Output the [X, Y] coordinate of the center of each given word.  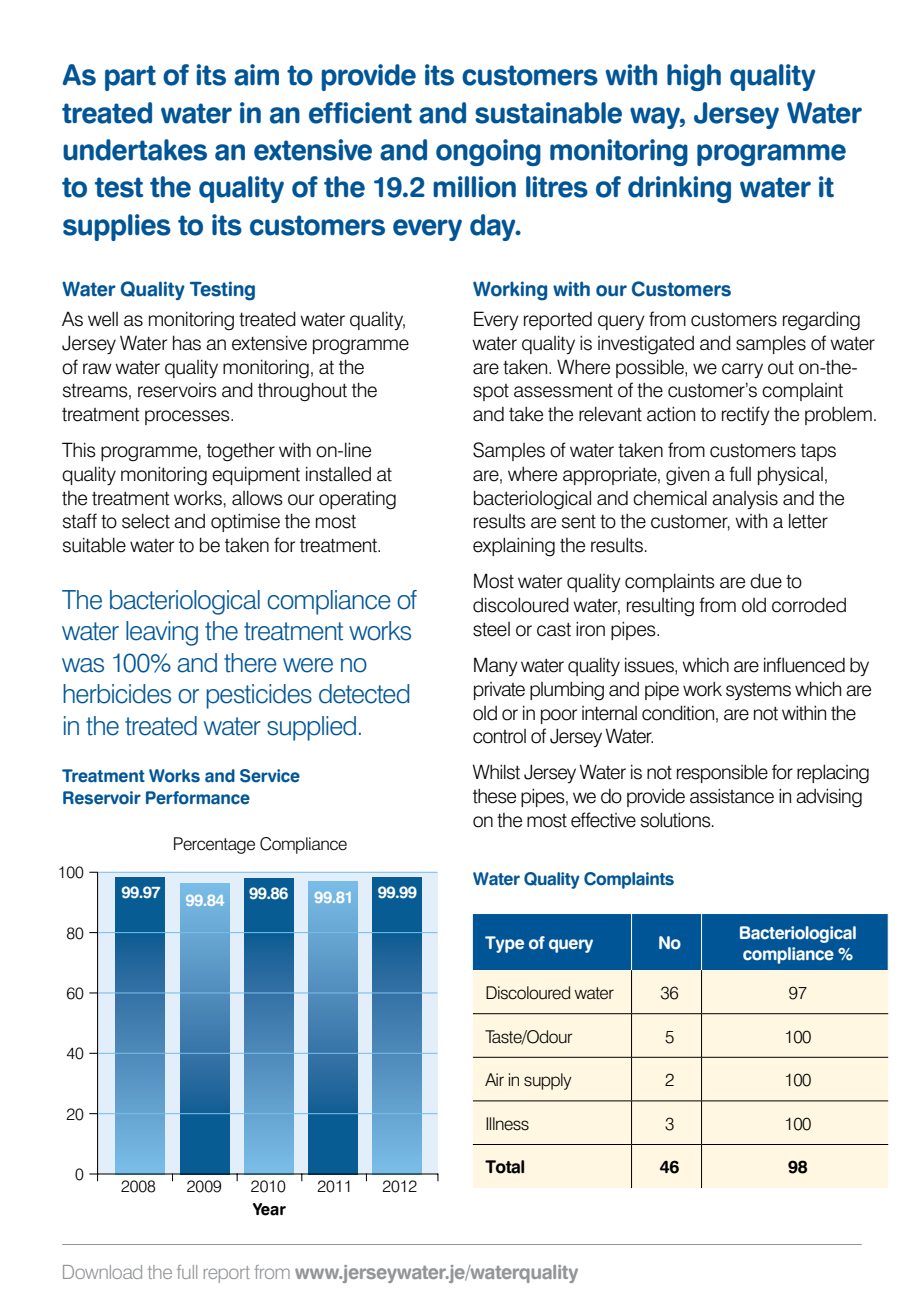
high [694, 77]
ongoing [488, 152]
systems [758, 691]
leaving [162, 633]
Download [102, 1272]
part [130, 78]
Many [496, 666]
